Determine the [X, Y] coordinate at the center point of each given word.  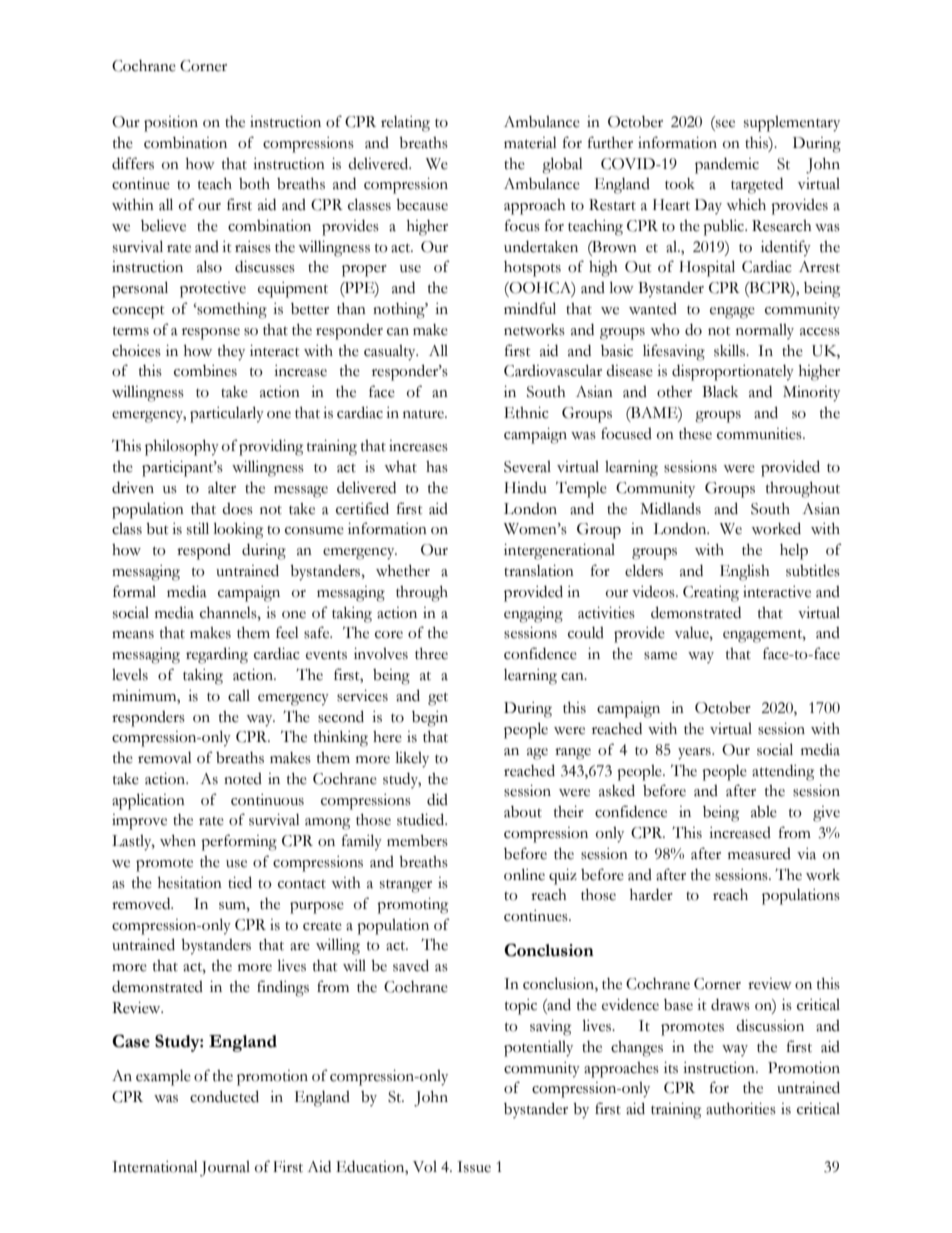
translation [539, 571]
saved [411, 965]
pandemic [727, 166]
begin [430, 719]
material [530, 143]
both [254, 184]
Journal [225, 1169]
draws [730, 1005]
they [231, 353]
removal [165, 758]
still [198, 528]
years [695, 754]
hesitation [190, 883]
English [745, 573]
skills [730, 350]
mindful [530, 308]
